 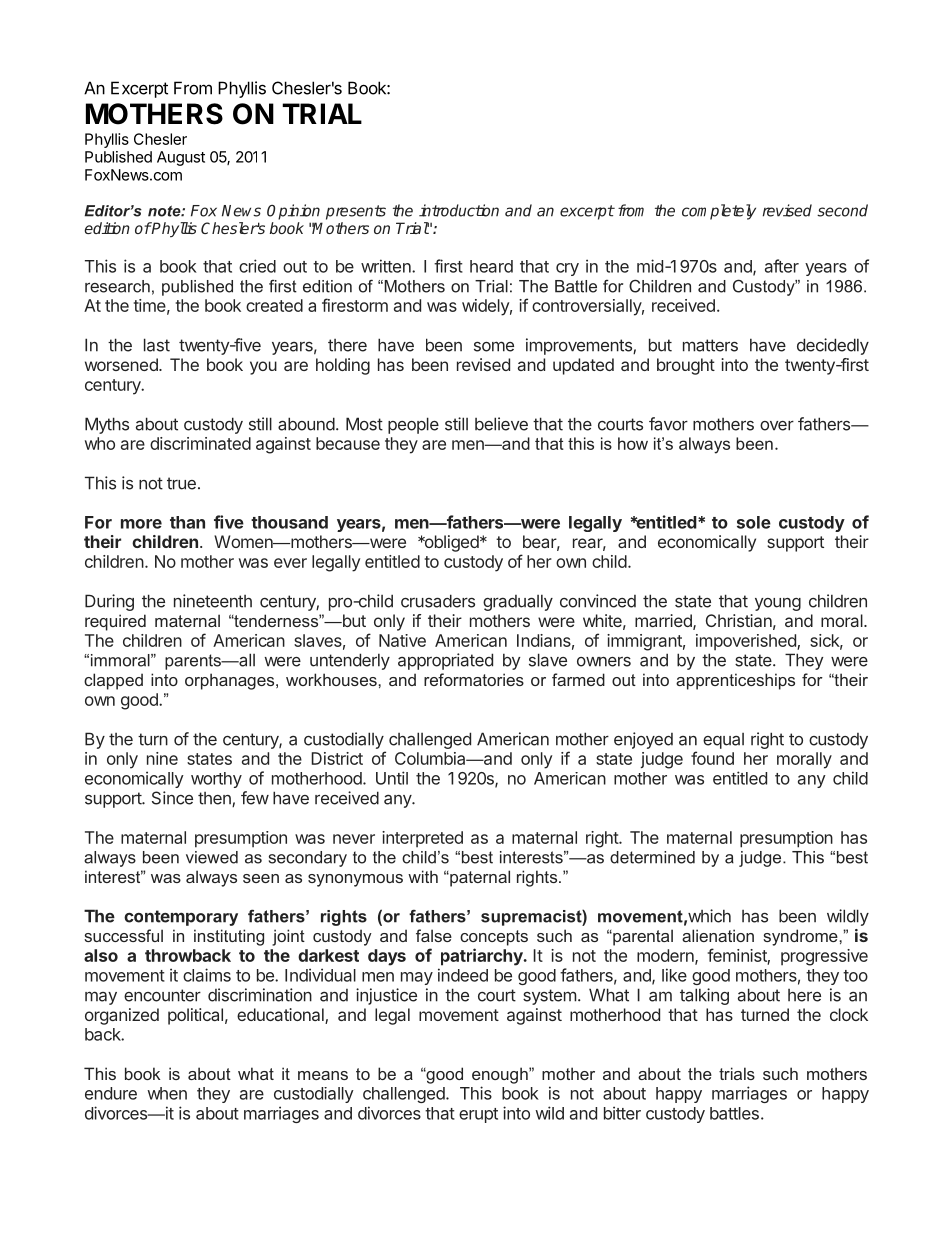 I want to click on believe, so click(x=501, y=424).
